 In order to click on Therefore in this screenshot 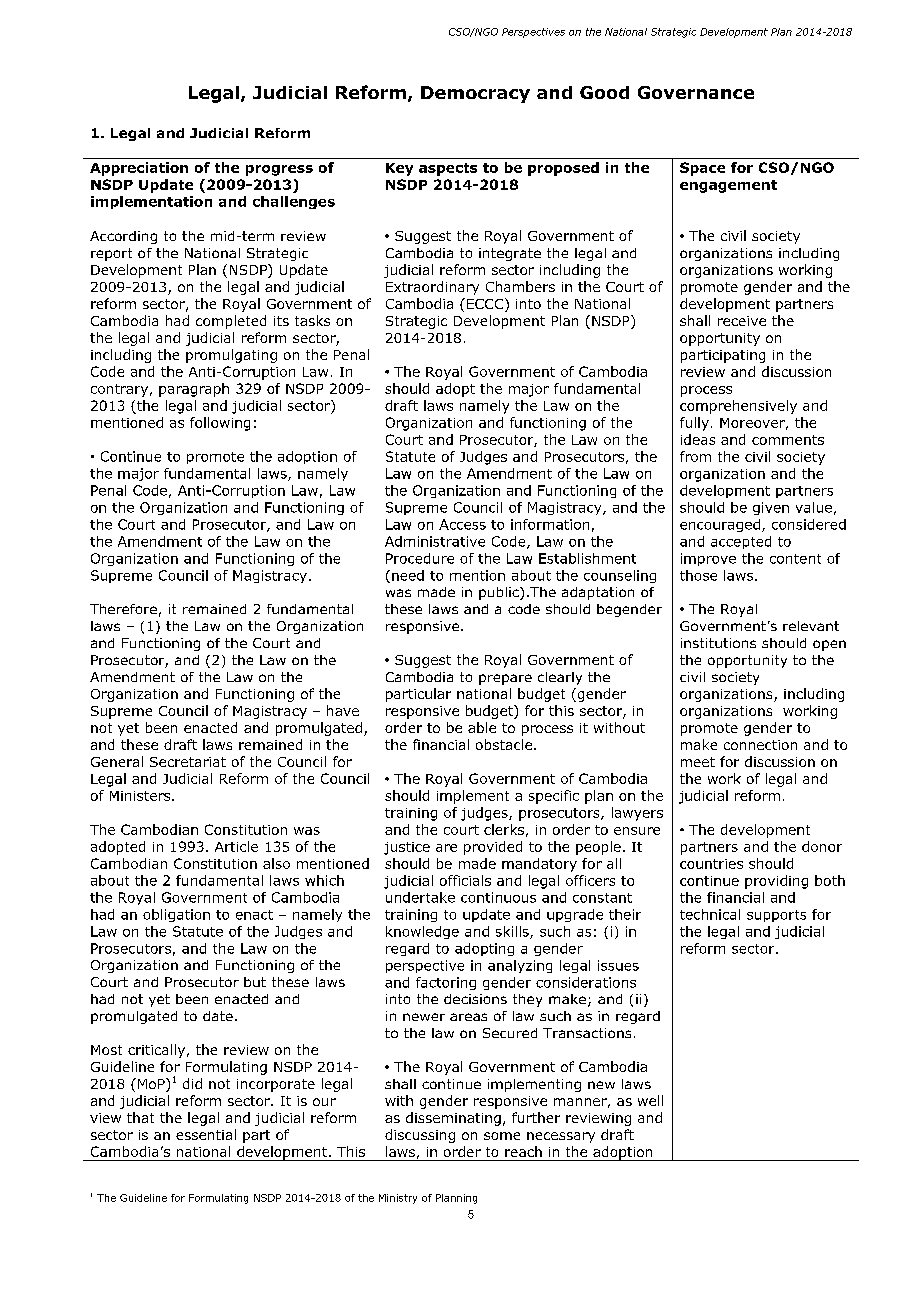, I will do `click(123, 609)`.
